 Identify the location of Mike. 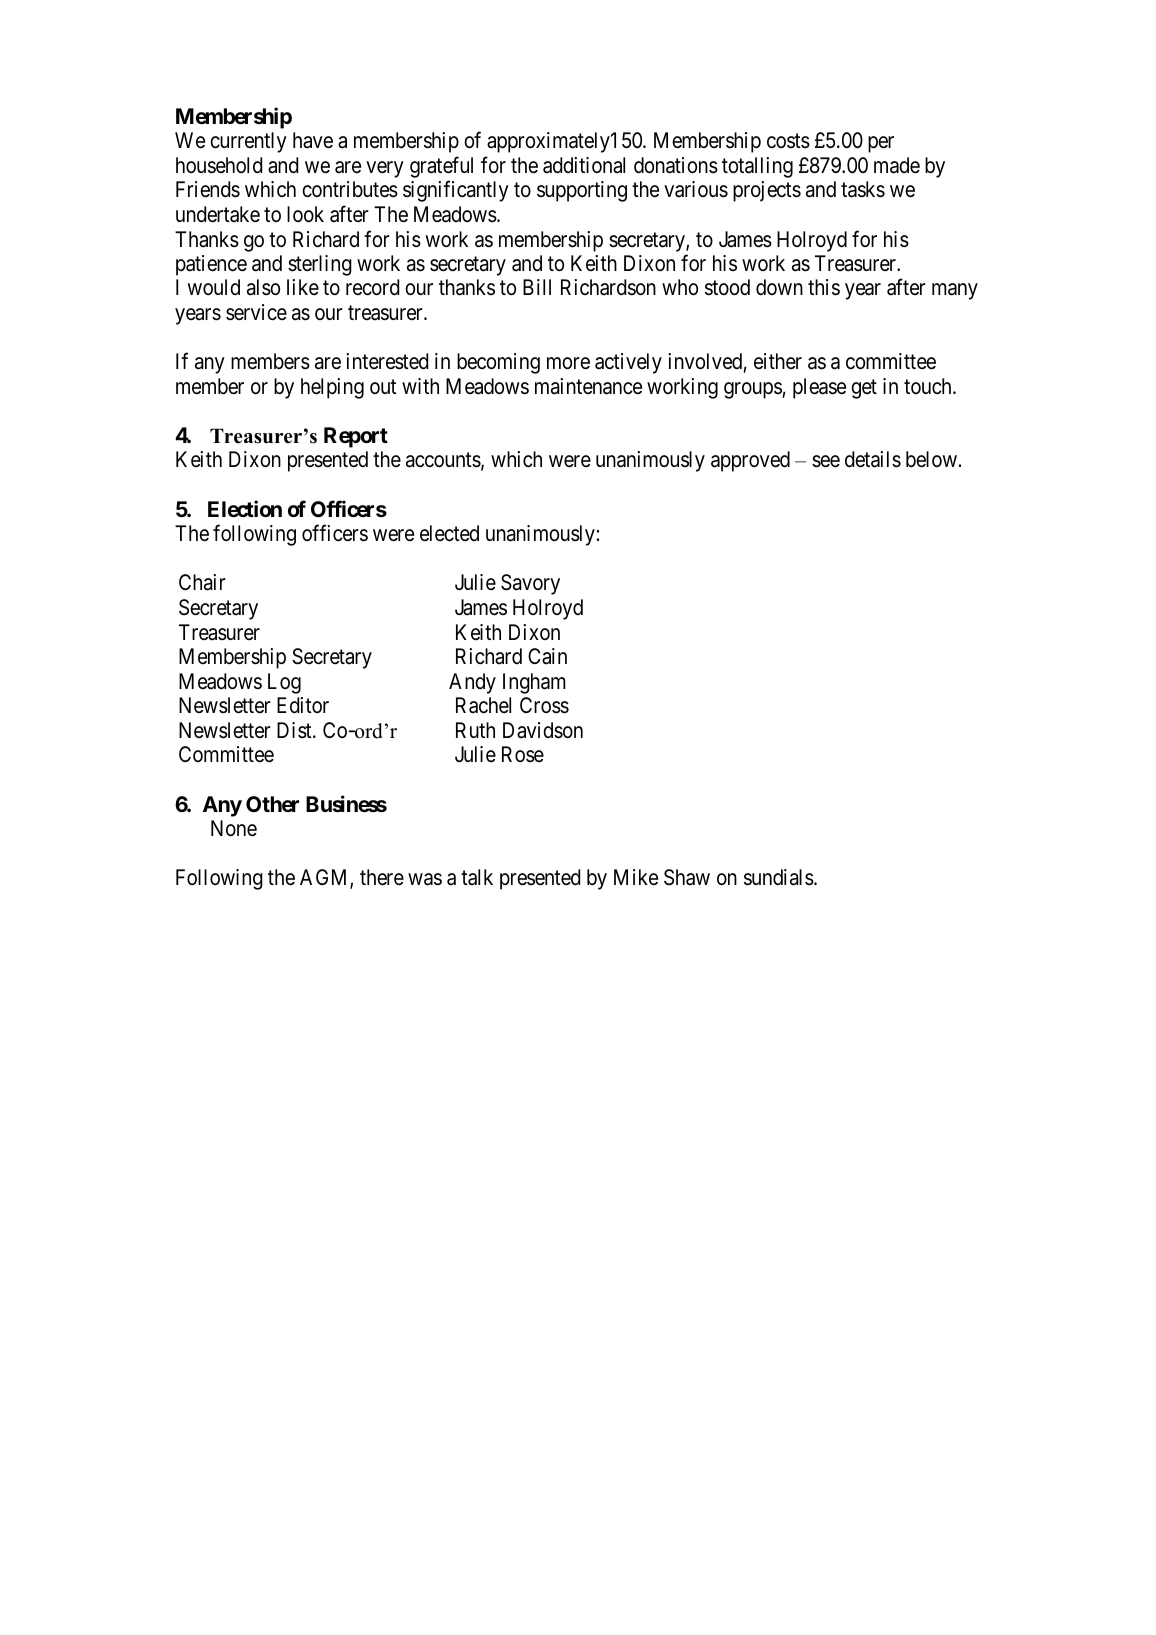
(636, 877).
